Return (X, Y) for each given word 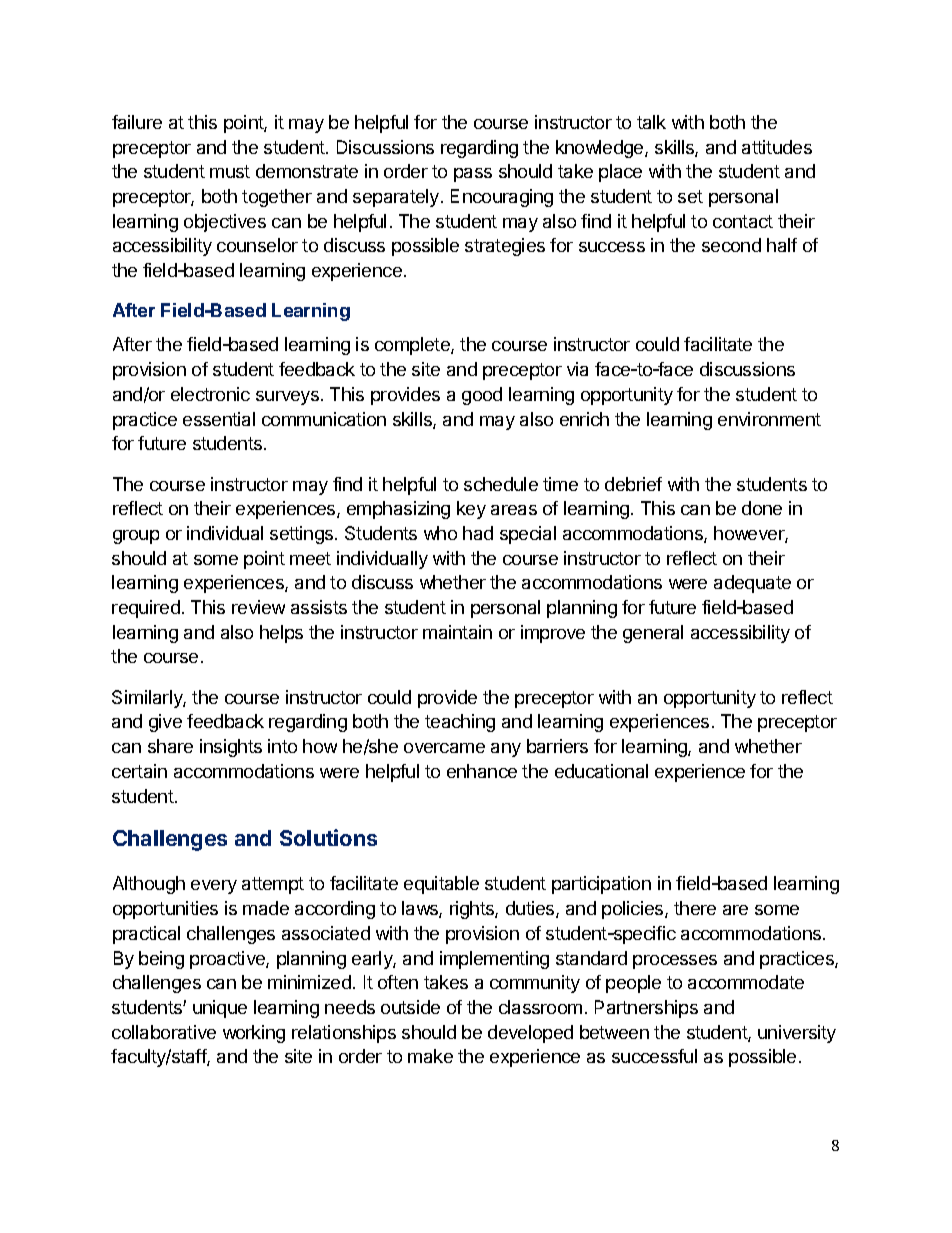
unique (220, 1009)
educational (601, 771)
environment (769, 419)
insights (231, 748)
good (482, 396)
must (230, 171)
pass (473, 175)
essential (219, 419)
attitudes (777, 147)
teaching (460, 723)
